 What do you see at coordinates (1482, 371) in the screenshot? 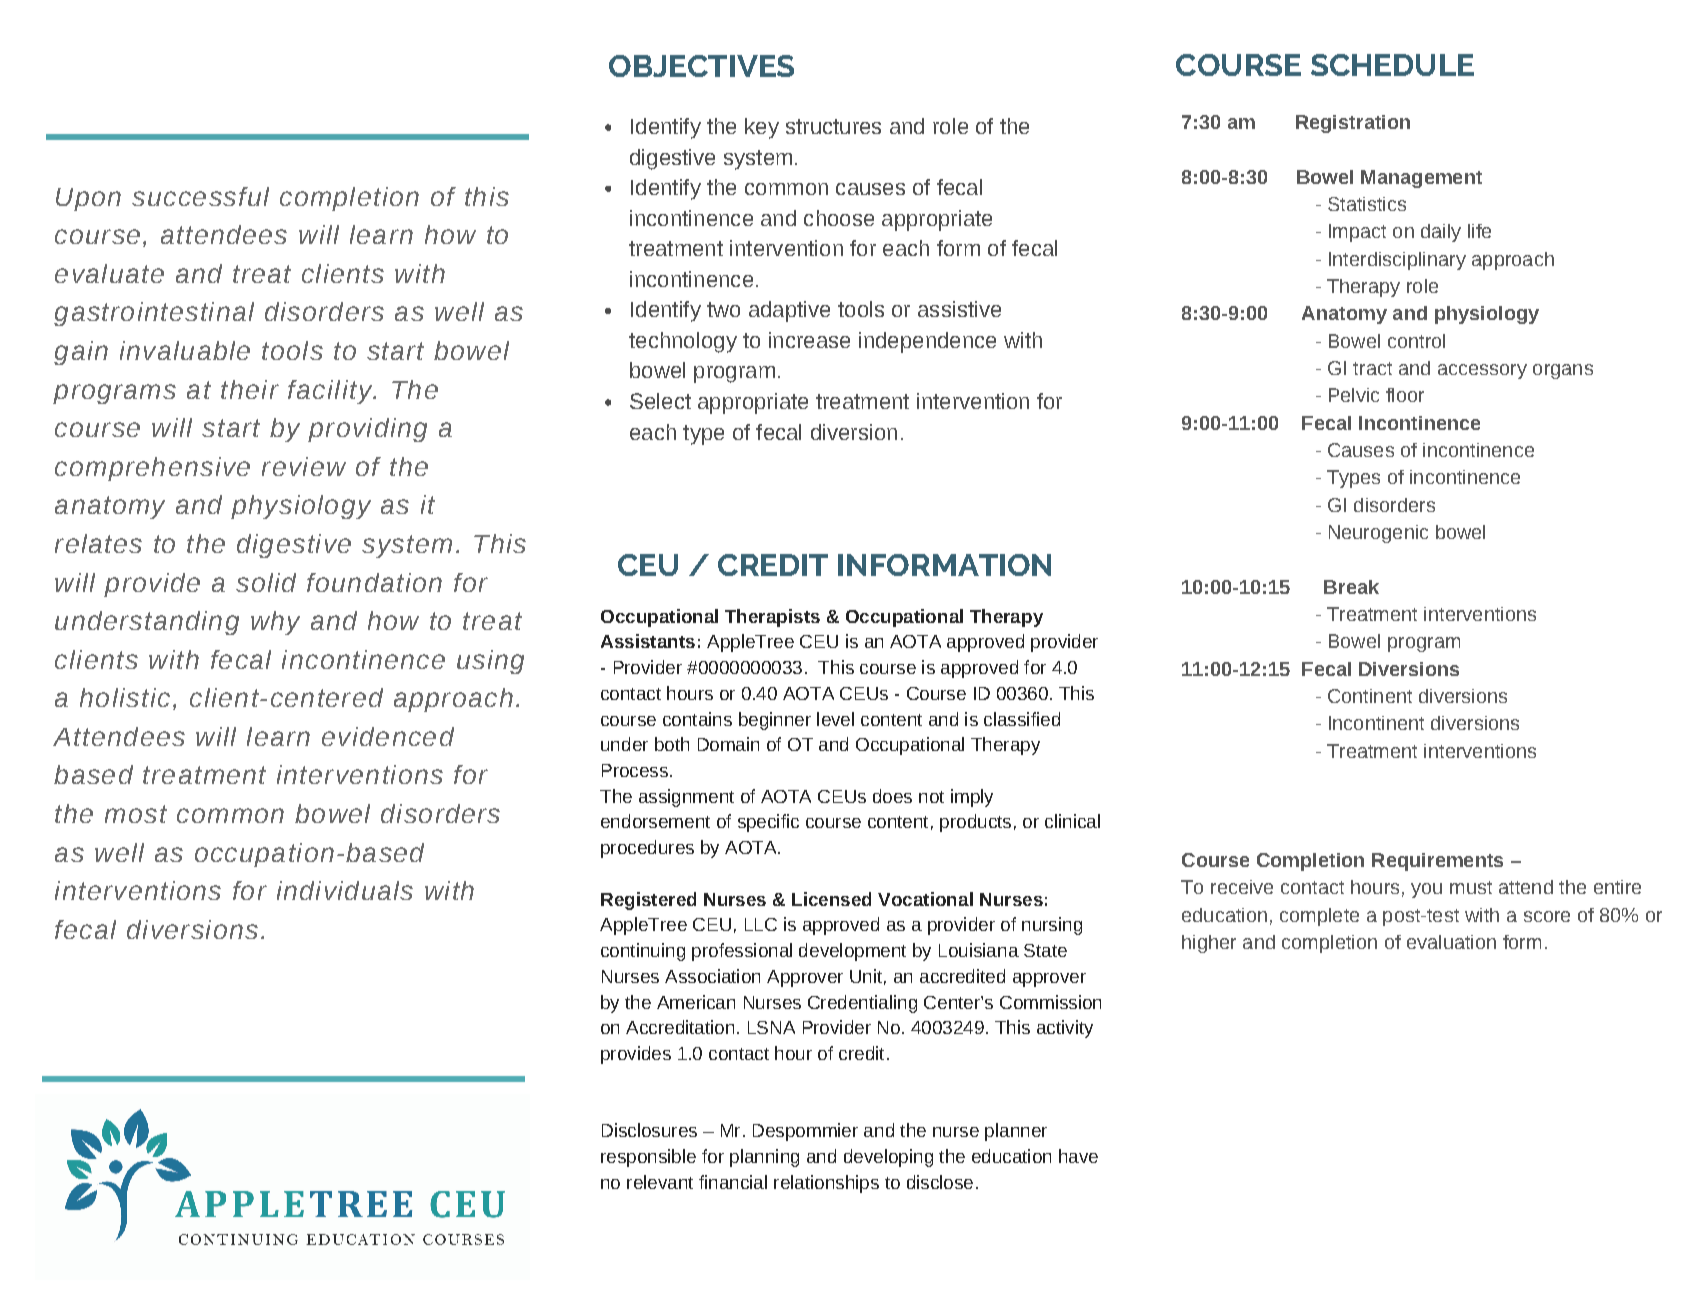
I see `accessory` at bounding box center [1482, 371].
